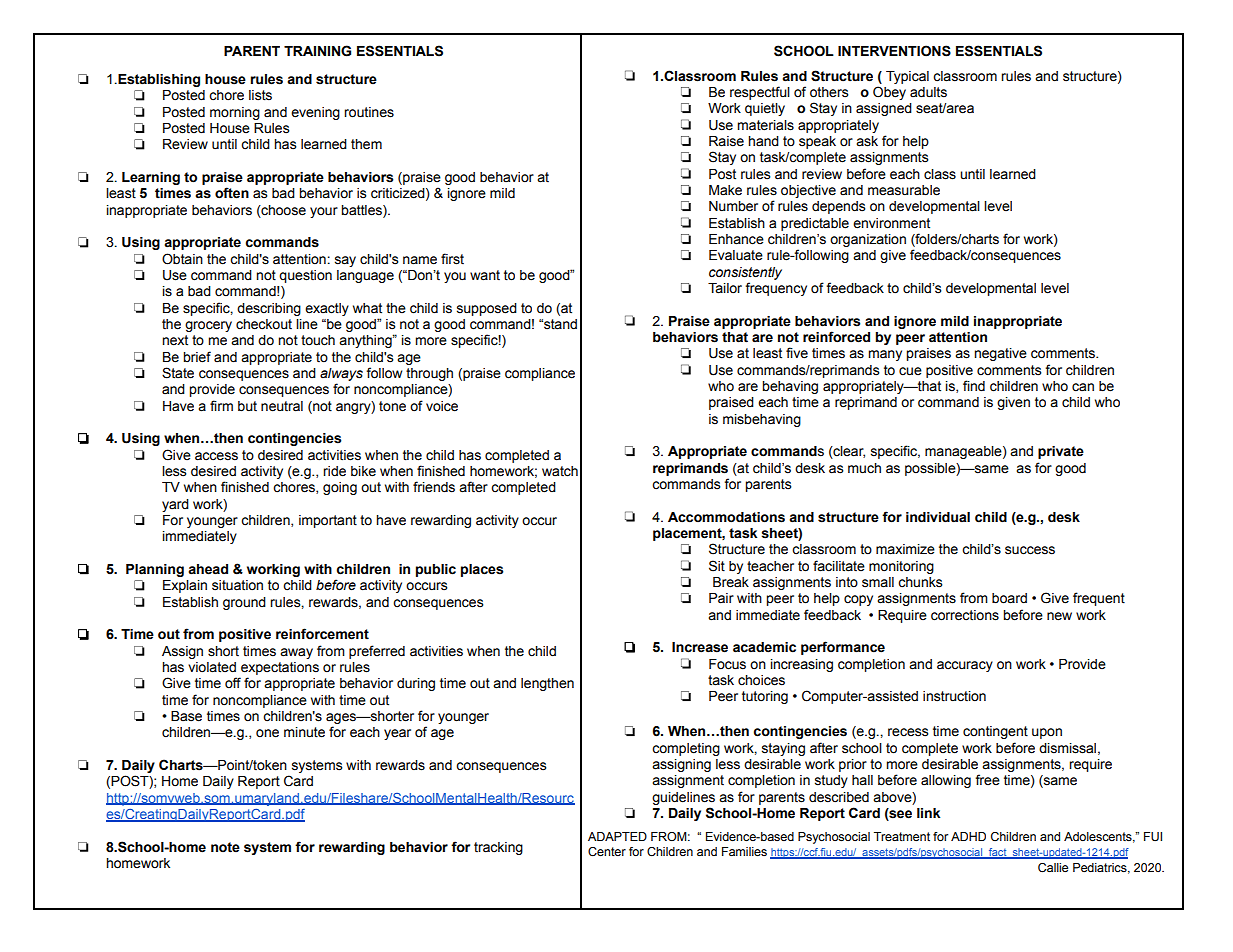  I want to click on access, so click(216, 456).
